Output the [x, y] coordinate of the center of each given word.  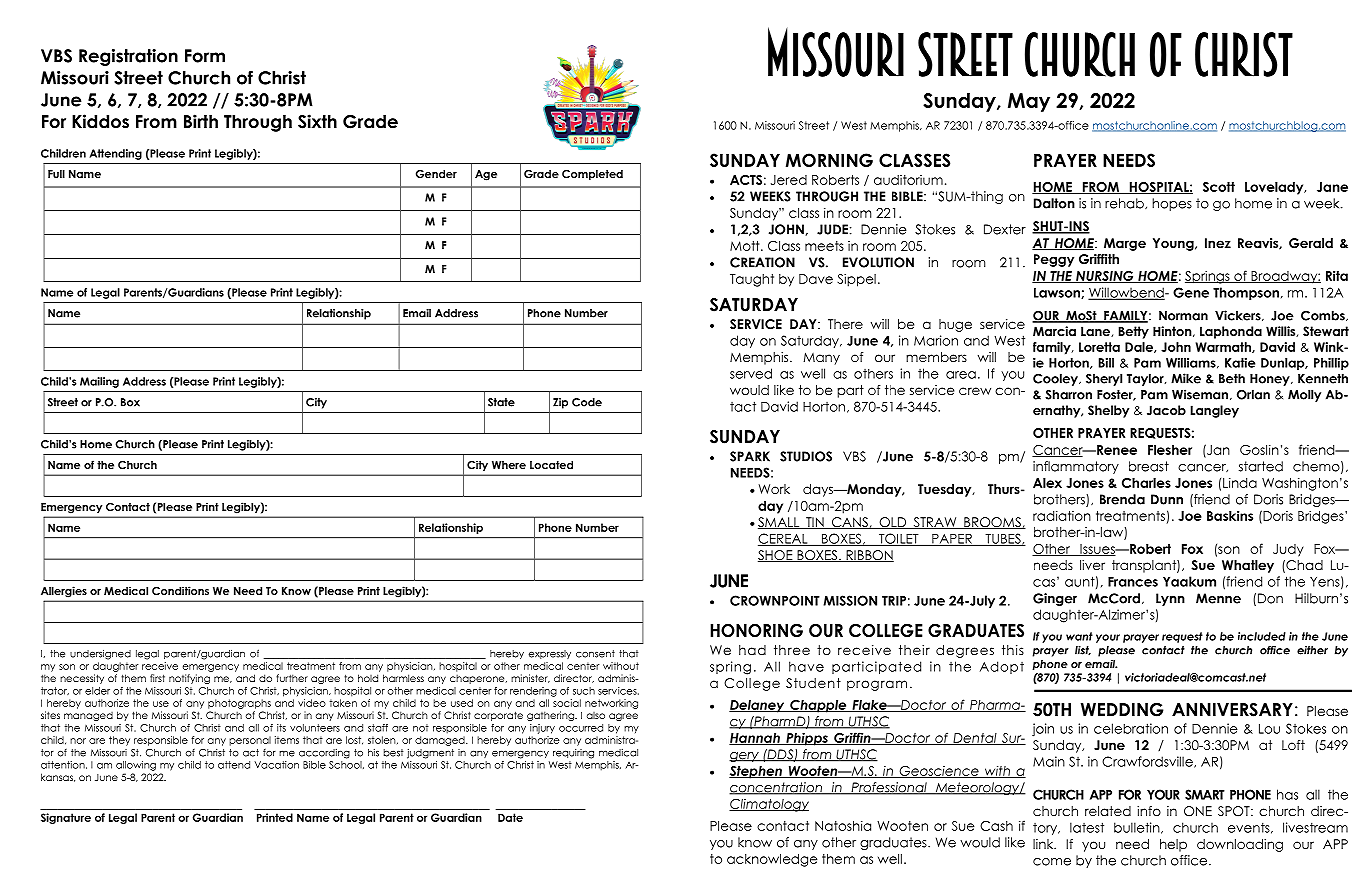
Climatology [769, 805]
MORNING [829, 160]
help [1173, 845]
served [751, 373]
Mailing [99, 382]
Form [205, 56]
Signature [66, 818]
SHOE [776, 556]
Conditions [180, 590]
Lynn [1170, 599]
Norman [1183, 316]
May [1029, 102]
